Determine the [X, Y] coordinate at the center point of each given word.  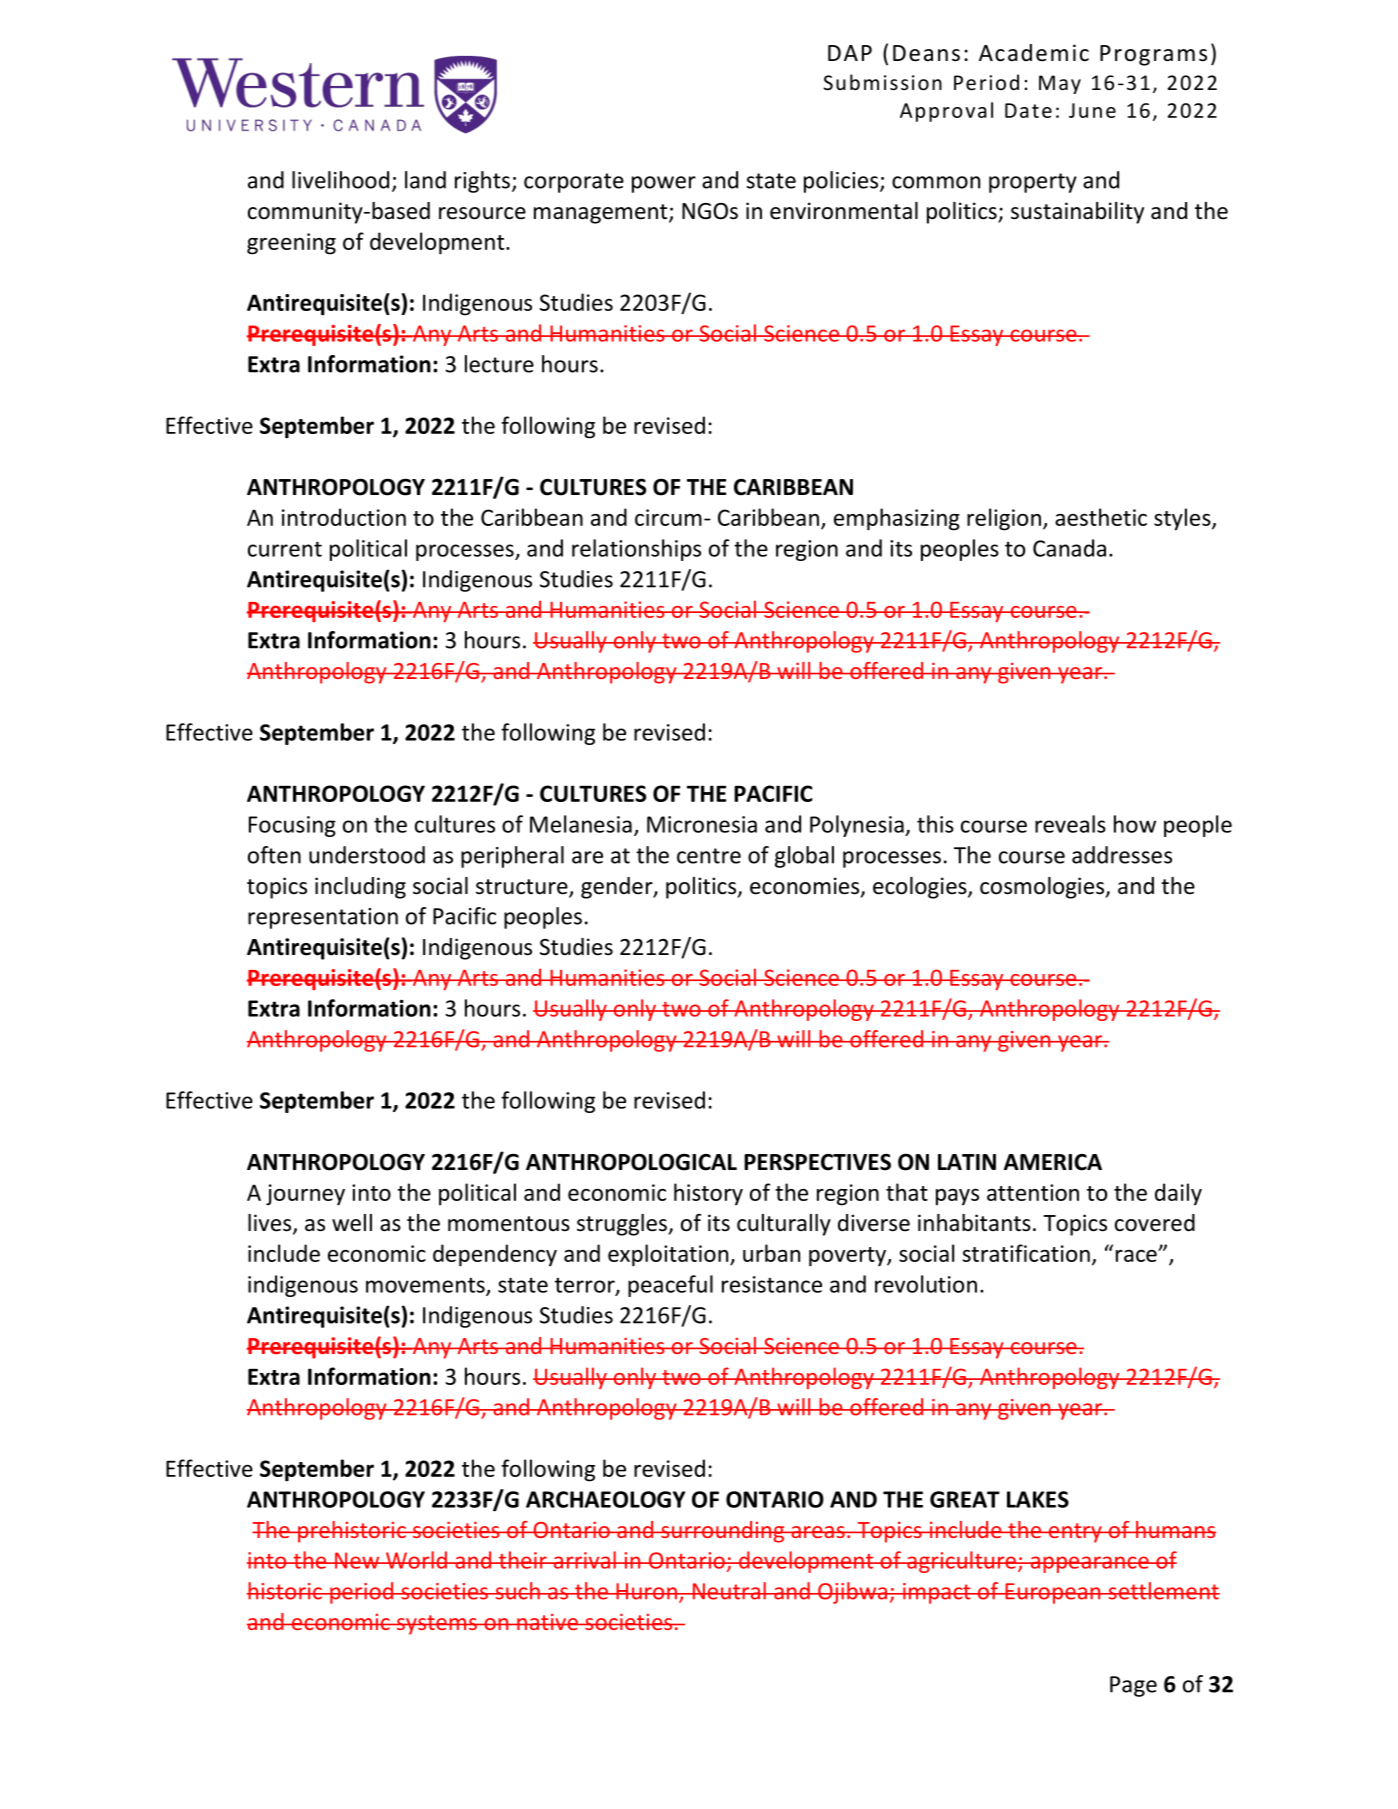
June [1092, 110]
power [664, 184]
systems [437, 1625]
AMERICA [1053, 1162]
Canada [1069, 548]
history [708, 1194]
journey [305, 1195]
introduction [344, 517]
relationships [636, 550]
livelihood [340, 180]
